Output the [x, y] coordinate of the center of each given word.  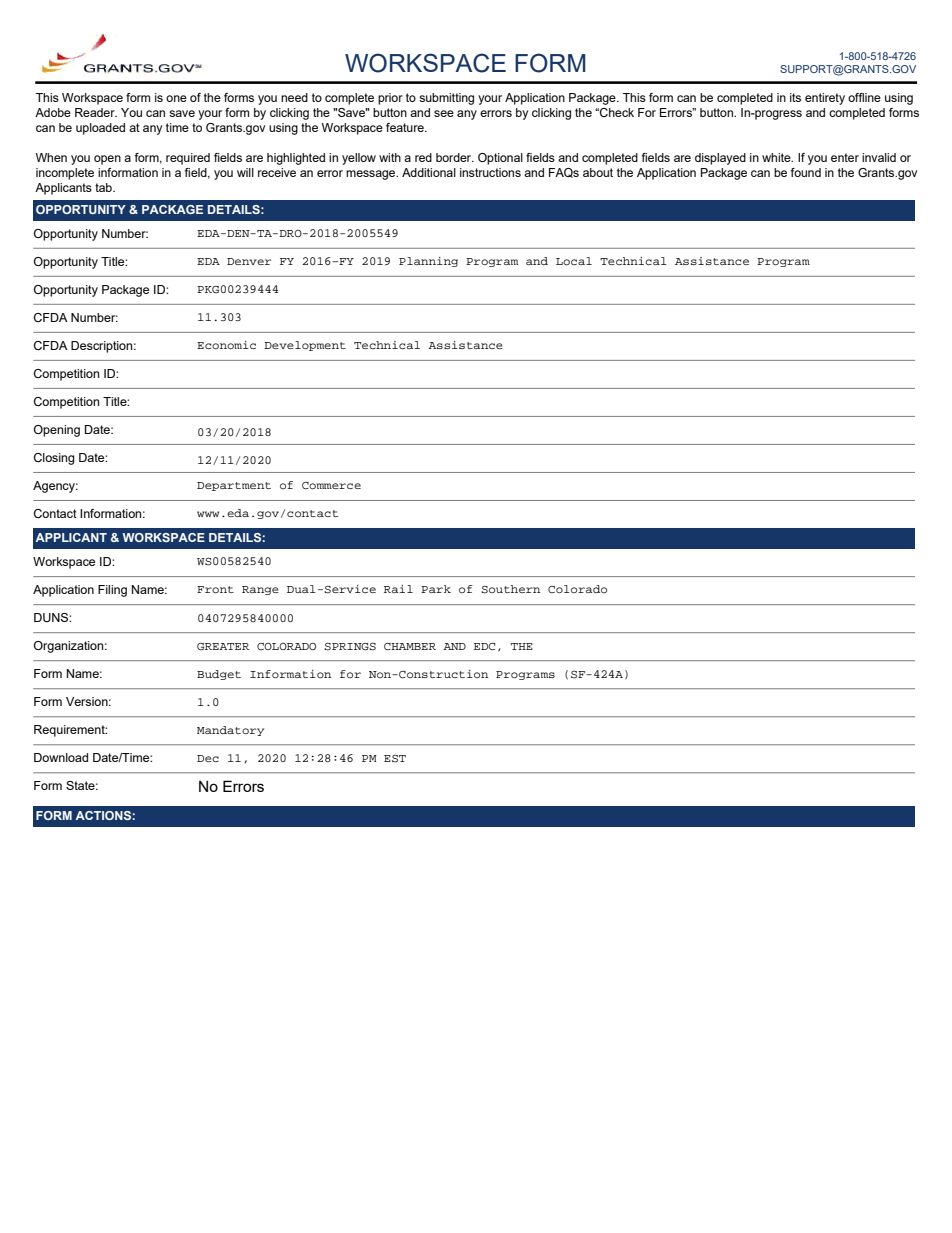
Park [436, 589]
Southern [510, 589]
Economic [226, 345]
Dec [208, 758]
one [176, 98]
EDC [484, 646]
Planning [428, 262]
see [444, 113]
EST [395, 759]
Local [574, 261]
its [795, 97]
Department [234, 486]
